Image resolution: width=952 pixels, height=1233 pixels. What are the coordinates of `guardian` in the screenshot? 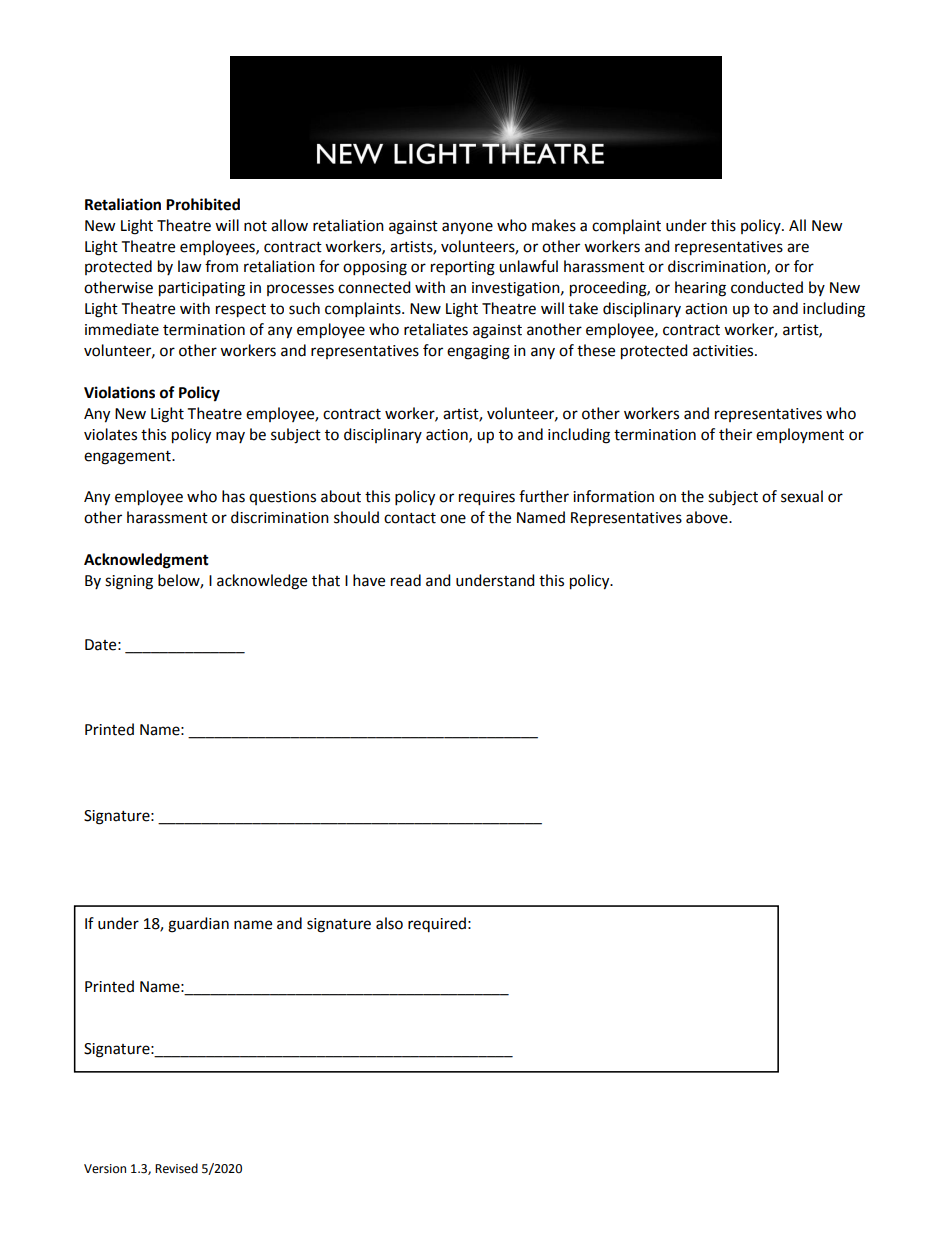 It's located at (198, 925).
